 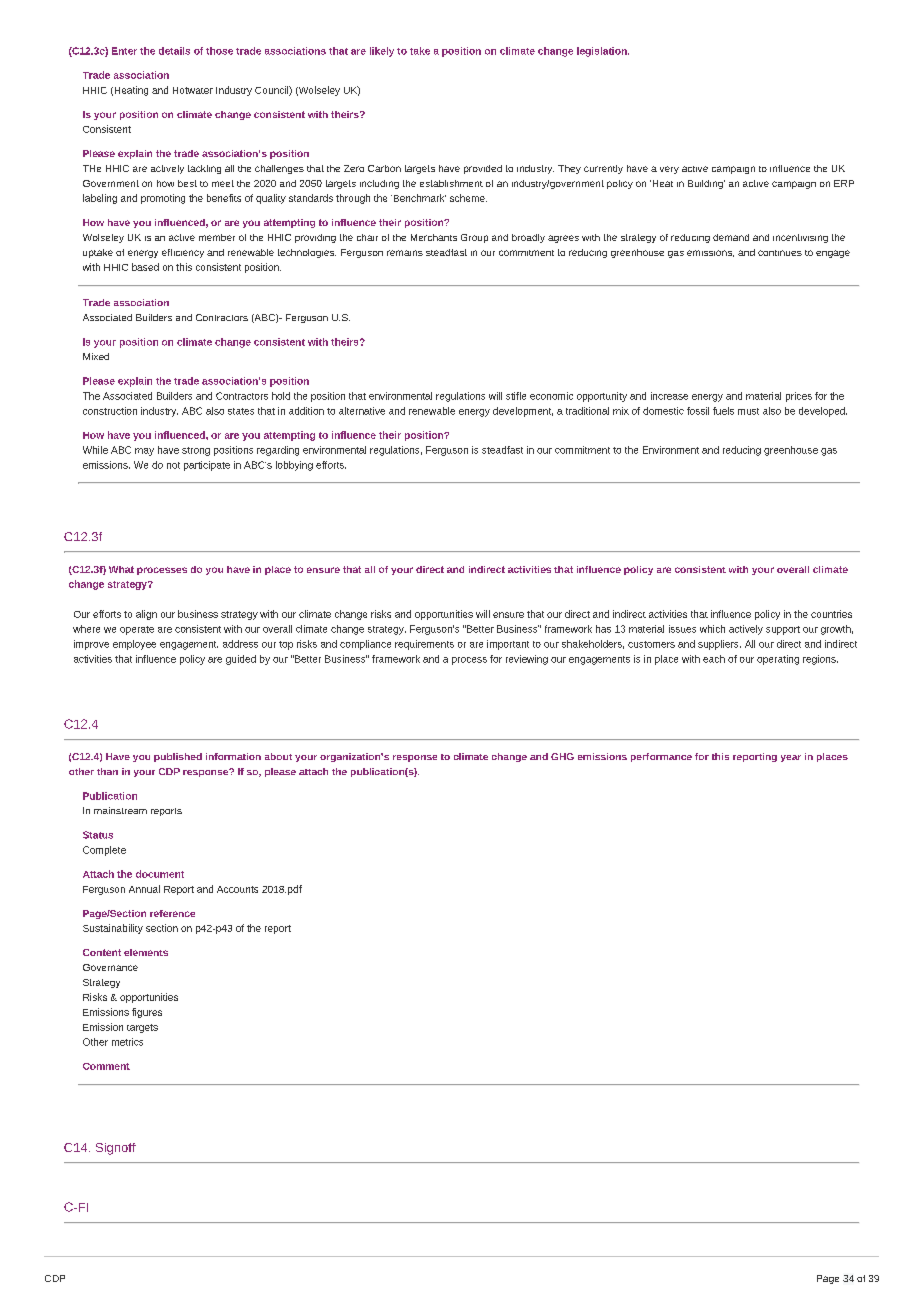 I want to click on very, so click(x=669, y=170).
